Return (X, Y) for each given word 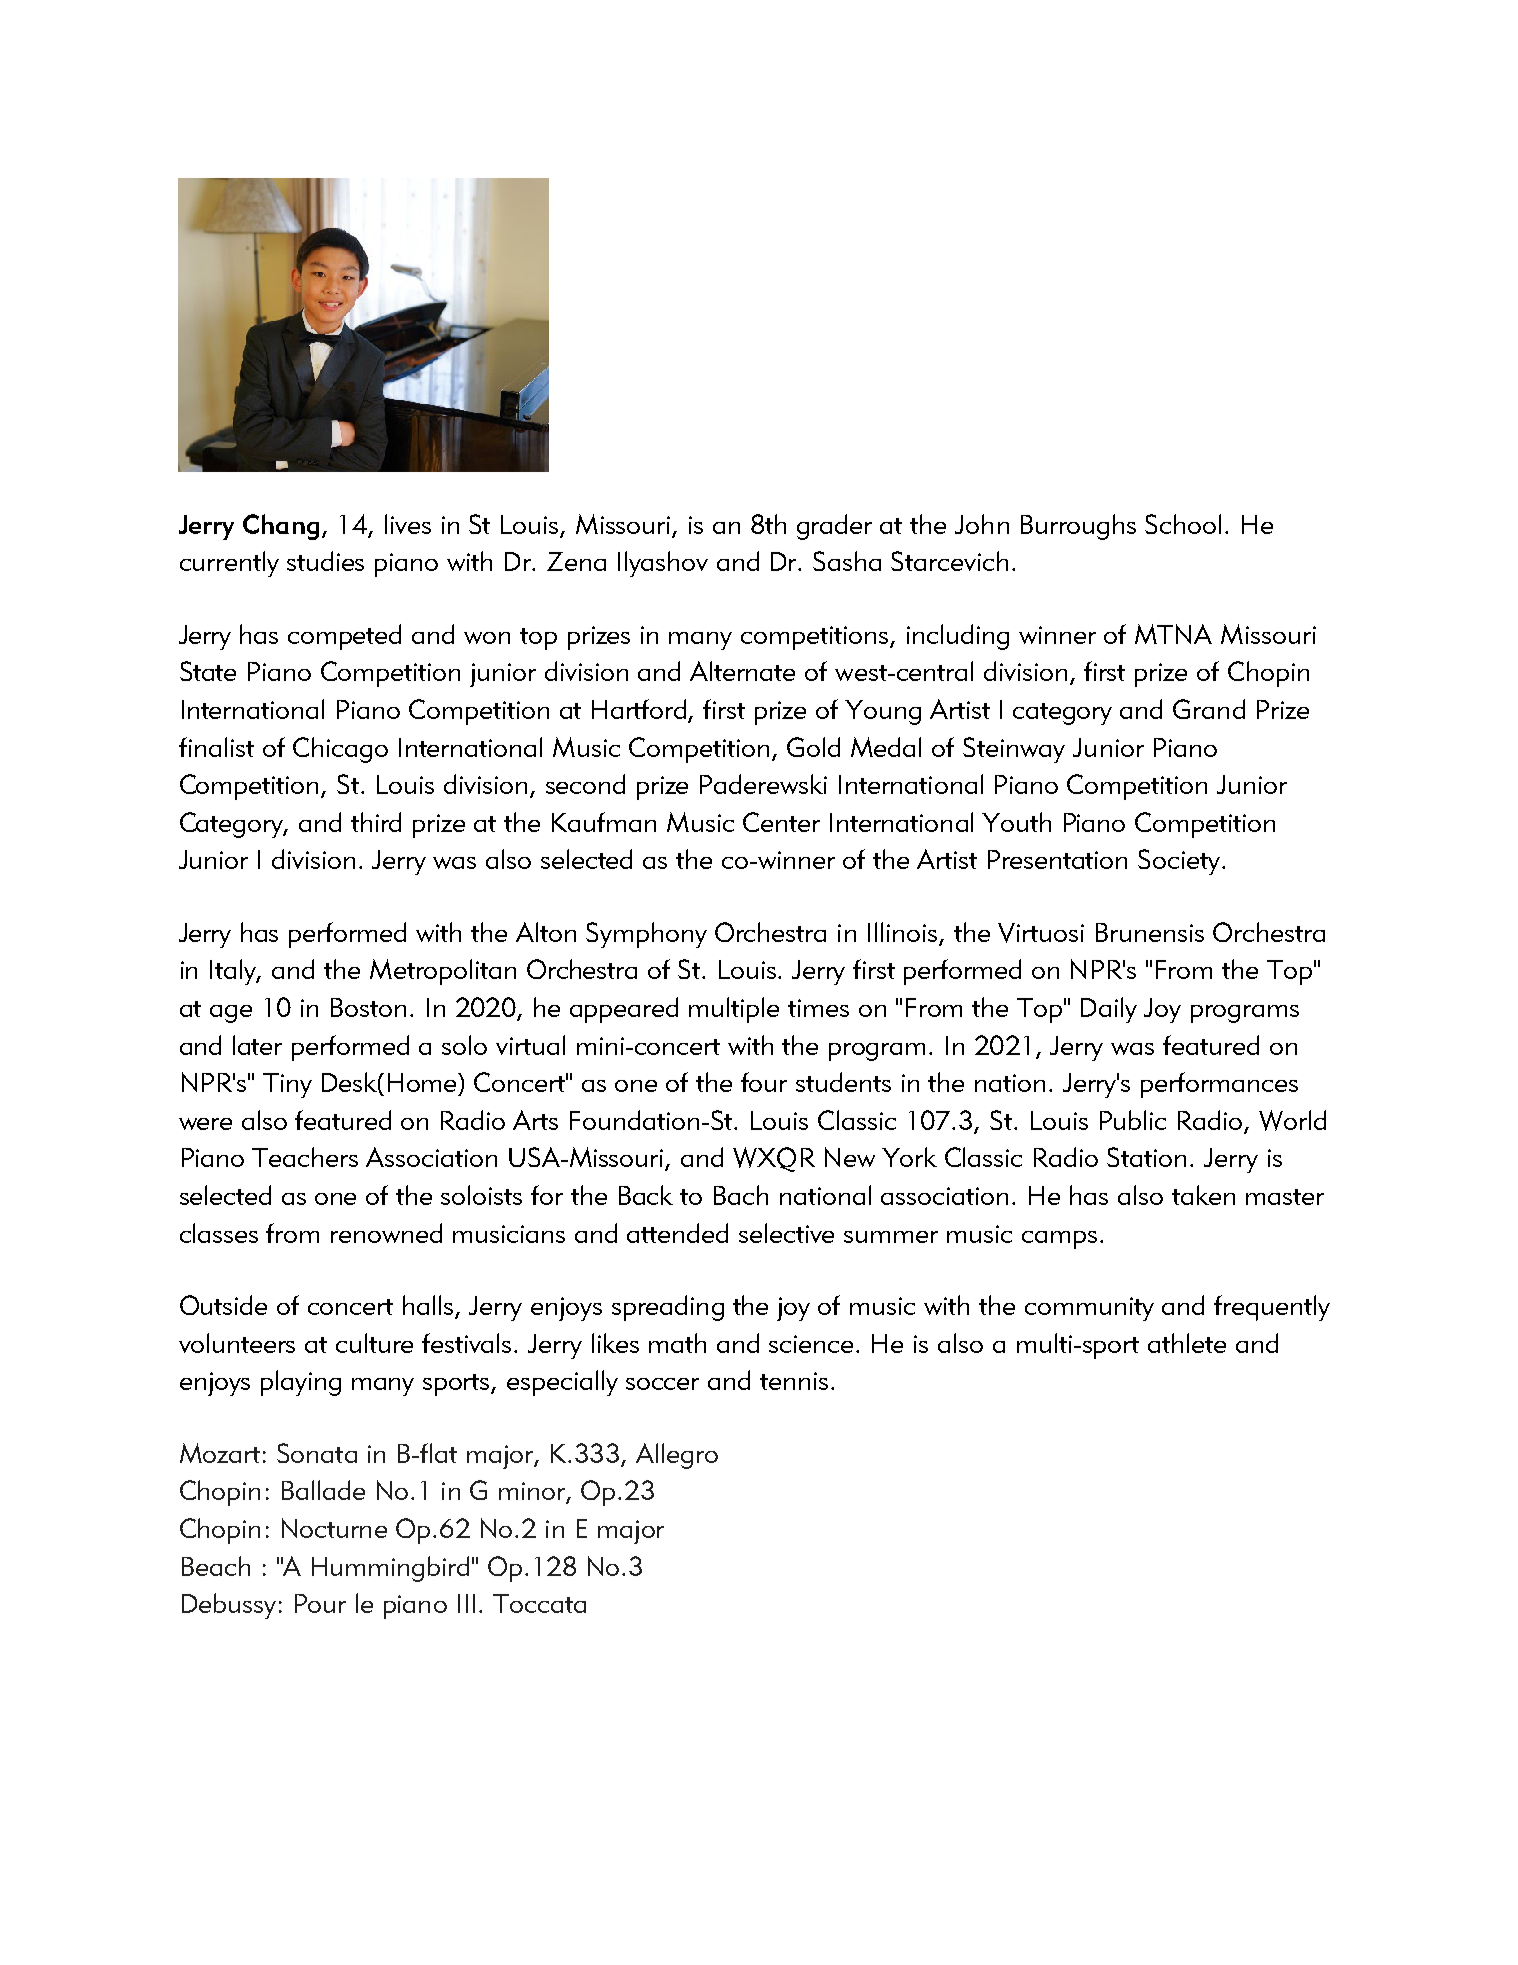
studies (325, 561)
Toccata (539, 1603)
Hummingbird (390, 1569)
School (1183, 524)
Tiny (287, 1085)
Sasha (847, 561)
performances (1219, 1085)
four (764, 1082)
